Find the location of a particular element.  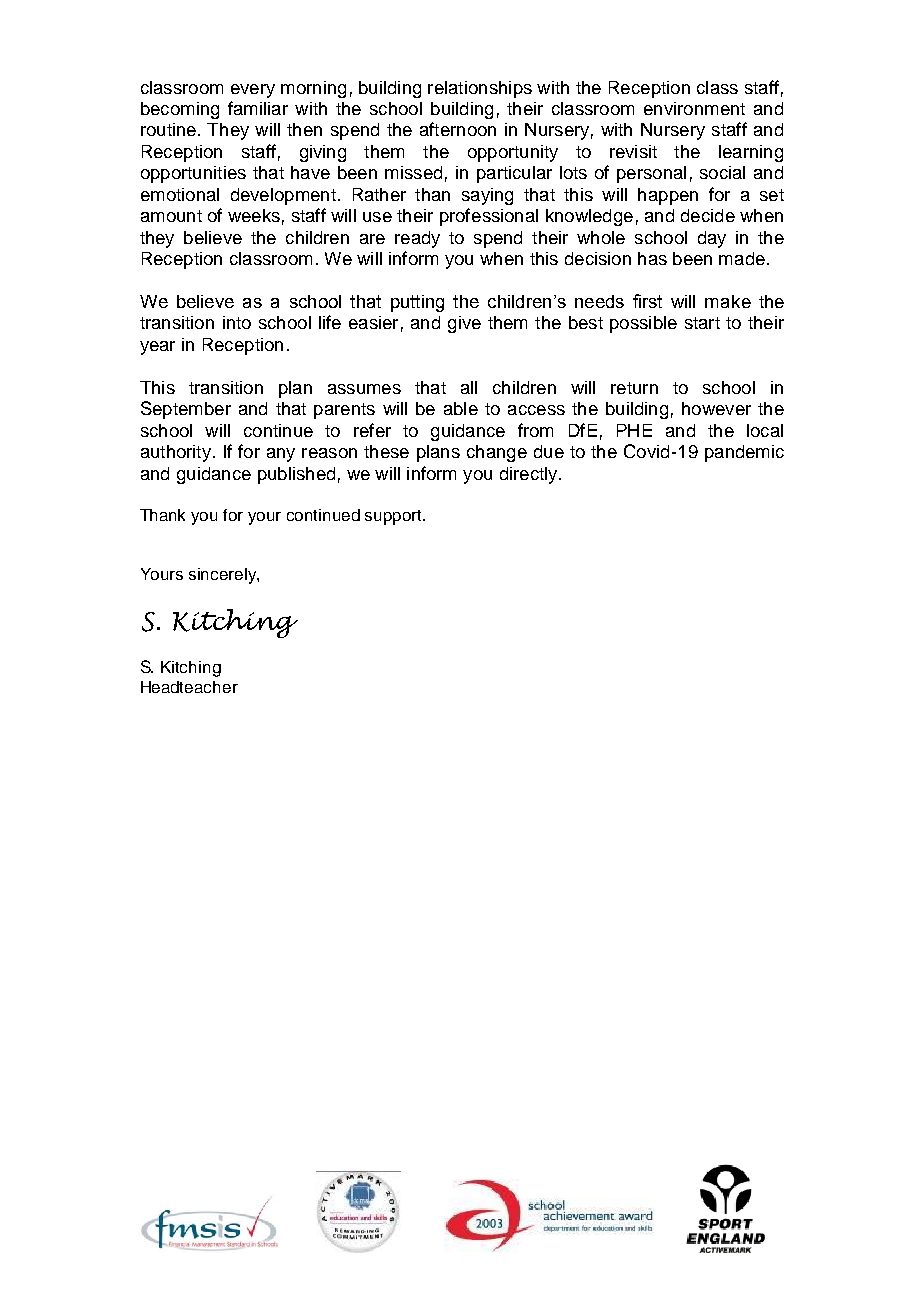

putting is located at coordinates (417, 303).
